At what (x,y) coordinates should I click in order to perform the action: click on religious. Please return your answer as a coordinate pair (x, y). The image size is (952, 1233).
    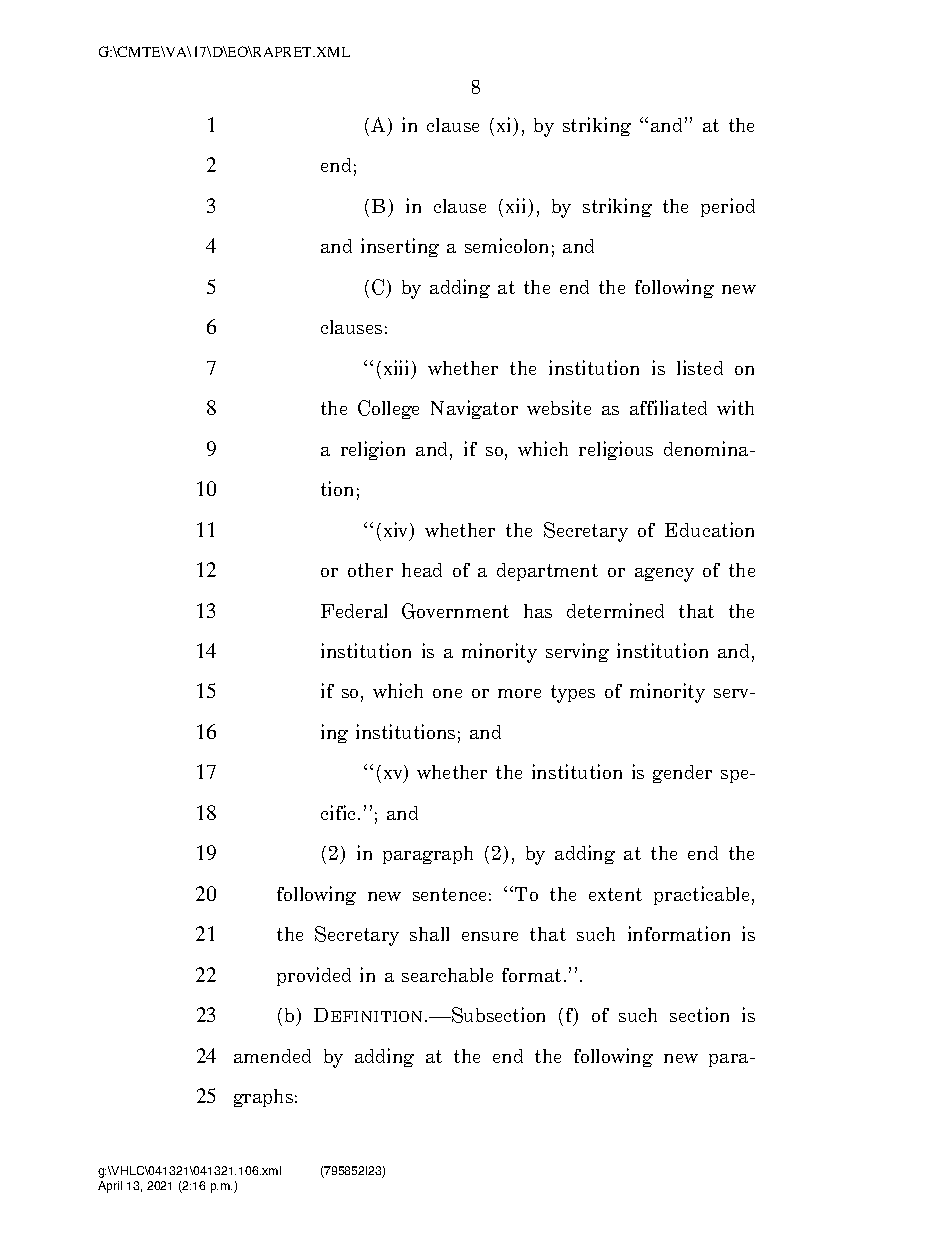
    Looking at the image, I should click on (616, 450).
